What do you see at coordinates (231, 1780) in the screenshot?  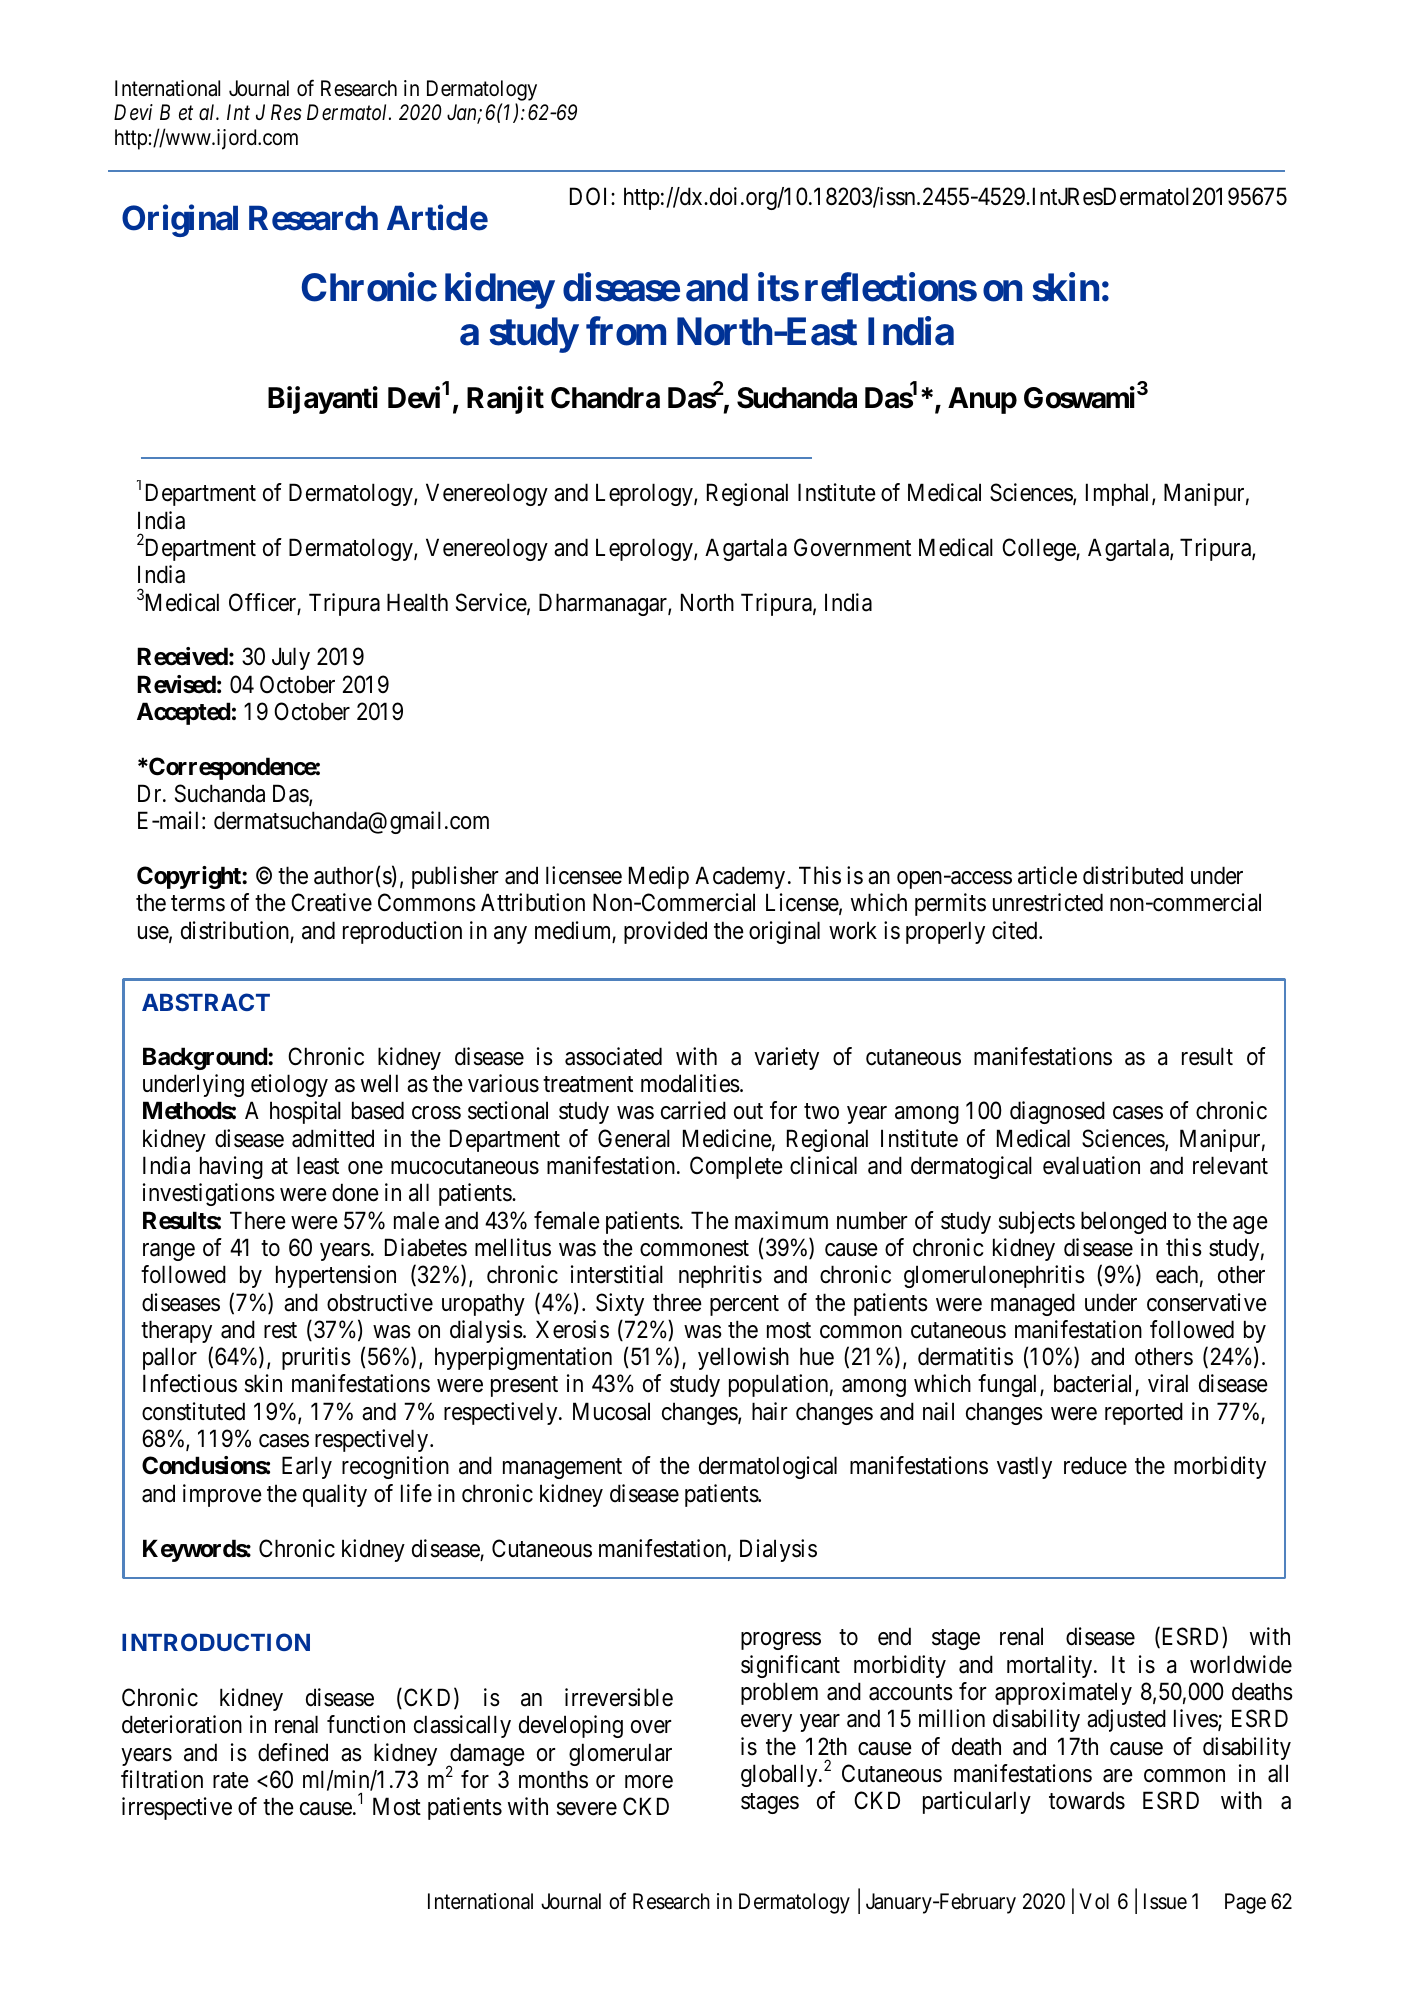 I see `rate` at bounding box center [231, 1780].
